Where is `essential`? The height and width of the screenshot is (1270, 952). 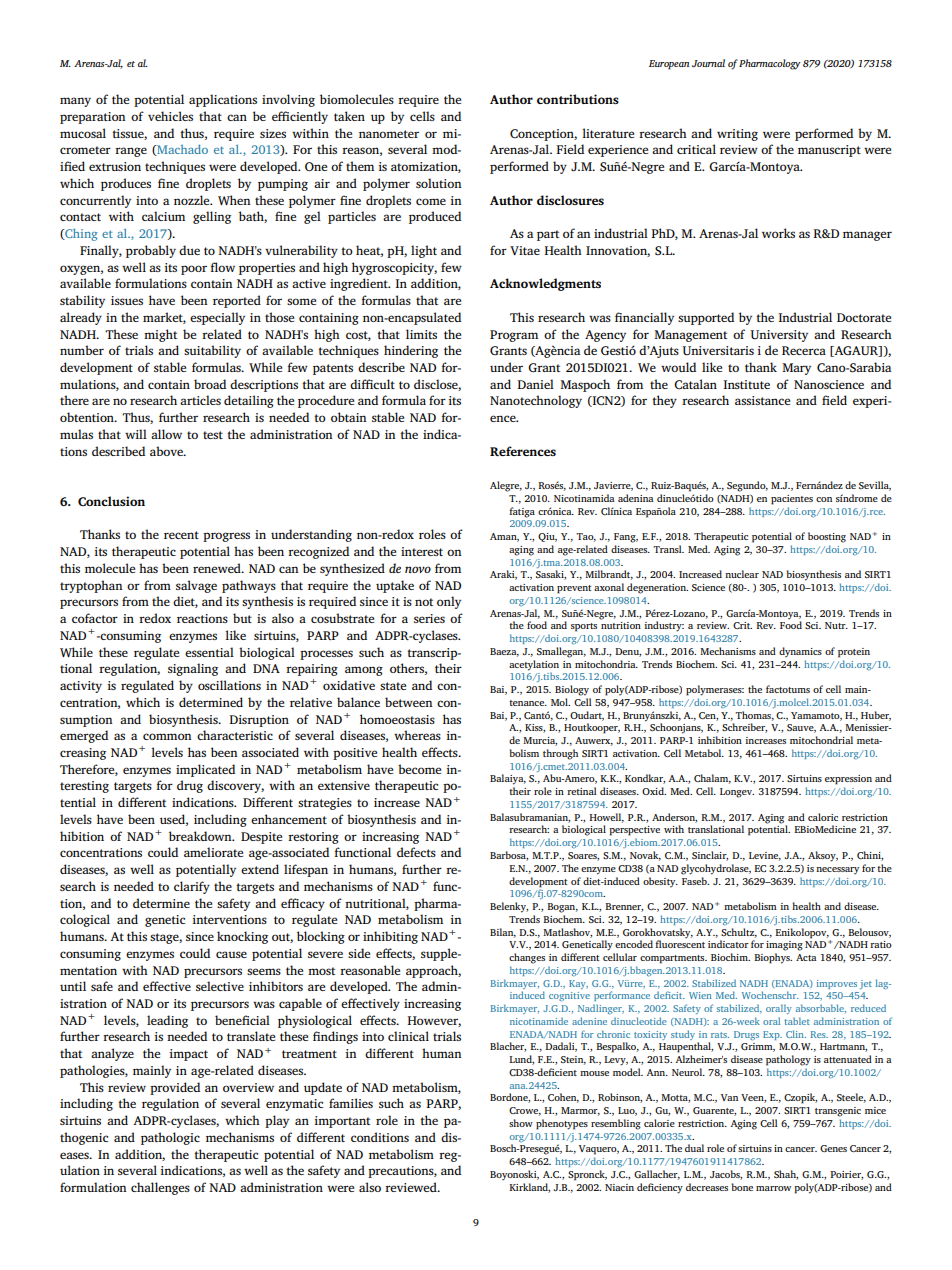
essential is located at coordinates (209, 652).
